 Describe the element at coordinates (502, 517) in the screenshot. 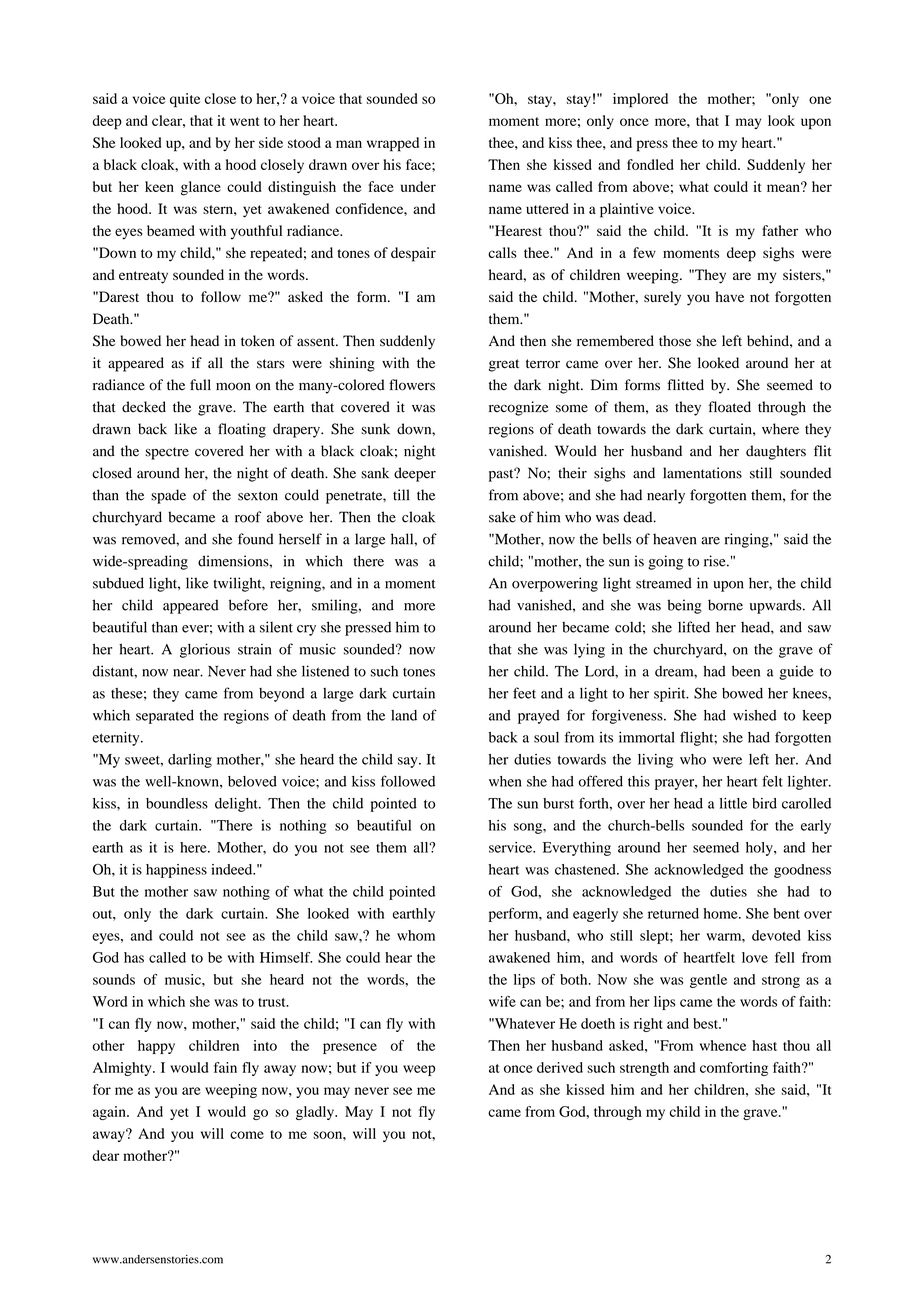

I see `sake` at that location.
